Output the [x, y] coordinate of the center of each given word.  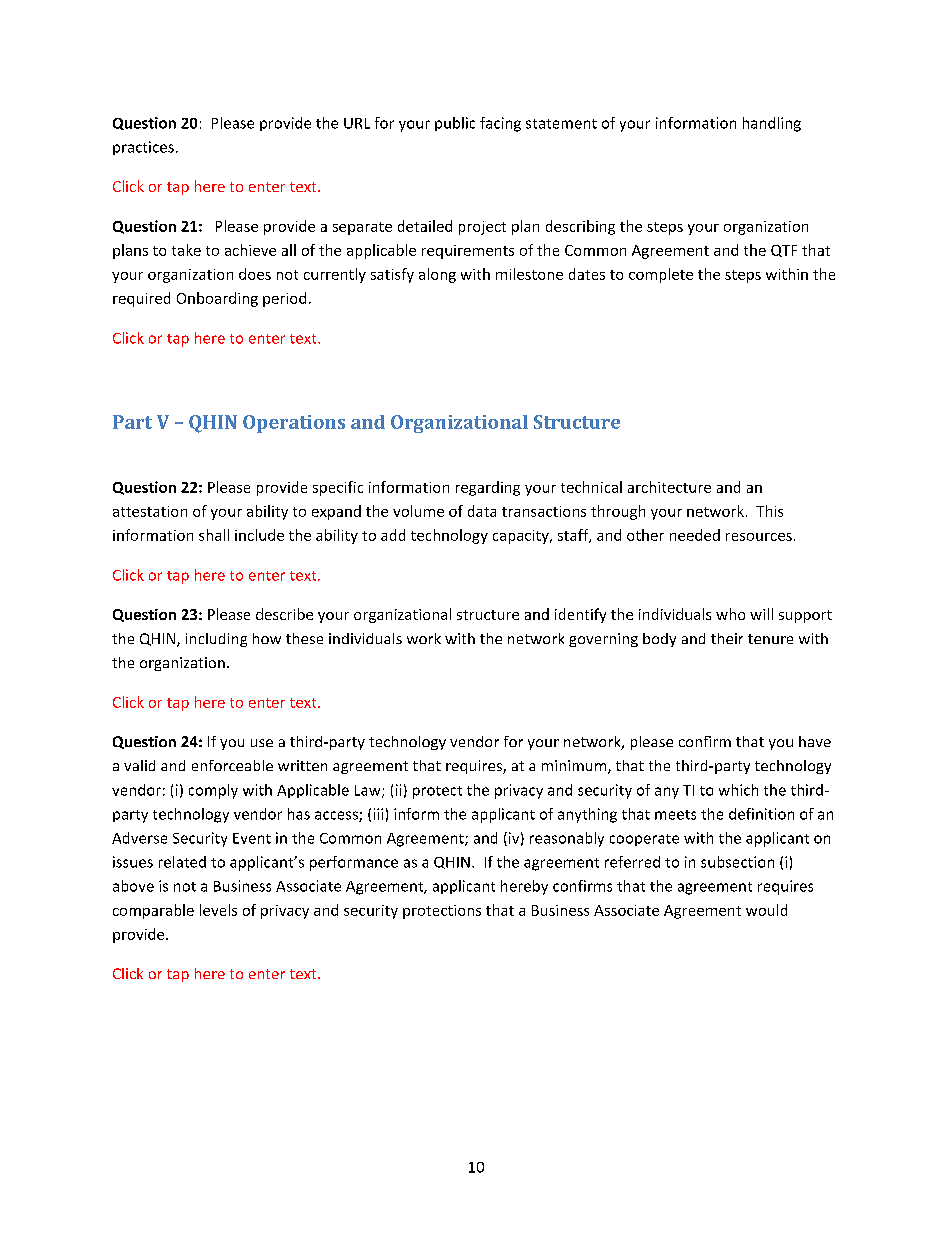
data [482, 511]
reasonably [567, 839]
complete [661, 275]
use [262, 743]
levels [218, 910]
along [437, 275]
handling [772, 124]
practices [143, 148]
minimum [575, 767]
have [815, 741]
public [455, 124]
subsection [737, 862]
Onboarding [217, 299]
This [769, 511]
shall [214, 535]
